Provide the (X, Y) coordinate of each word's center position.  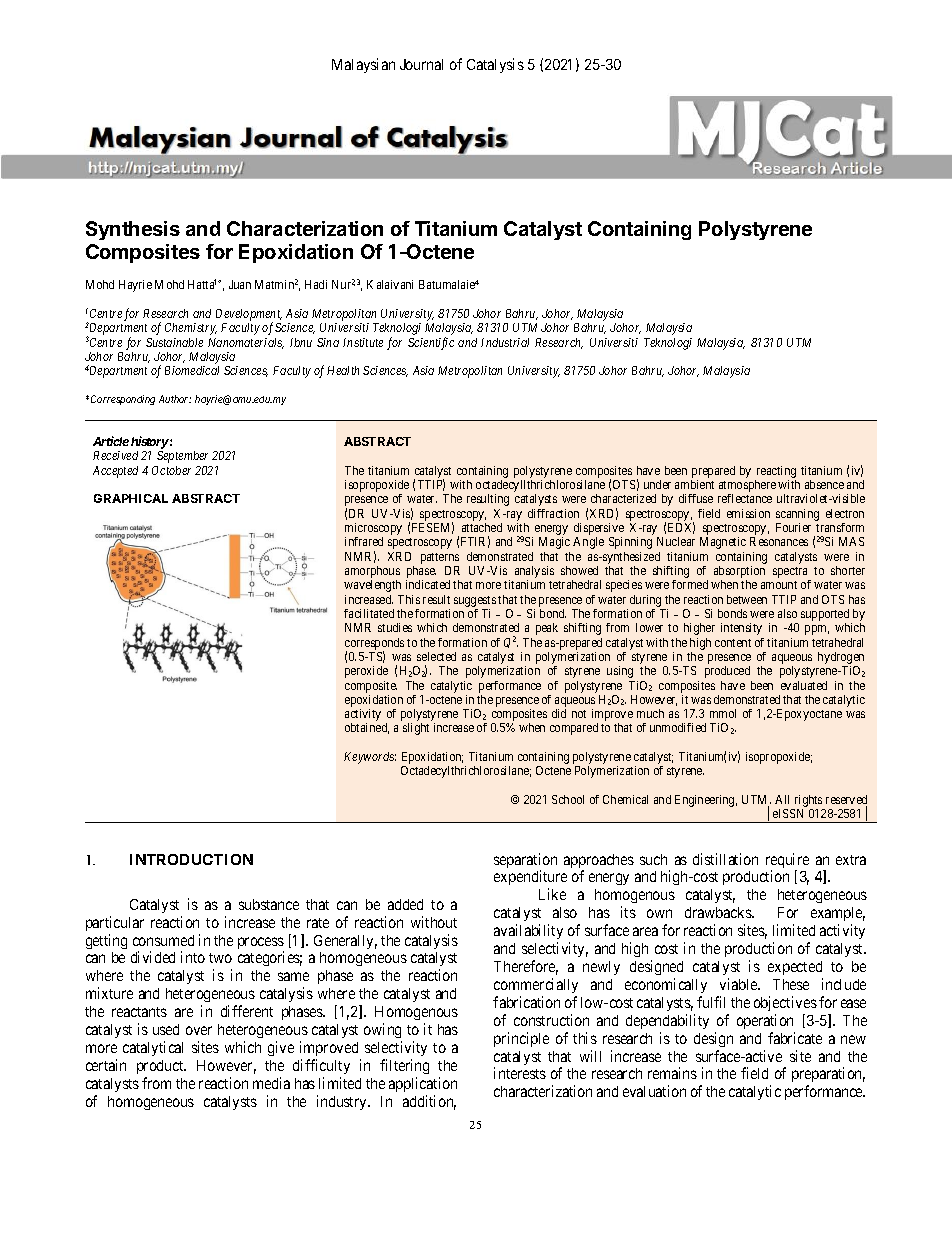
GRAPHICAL (131, 498)
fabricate (795, 1038)
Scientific (431, 343)
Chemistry (191, 329)
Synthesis (133, 230)
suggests (475, 601)
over (199, 1030)
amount (779, 585)
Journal (421, 64)
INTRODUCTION (191, 859)
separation (525, 862)
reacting (776, 472)
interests (520, 1073)
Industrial (505, 342)
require (787, 862)
